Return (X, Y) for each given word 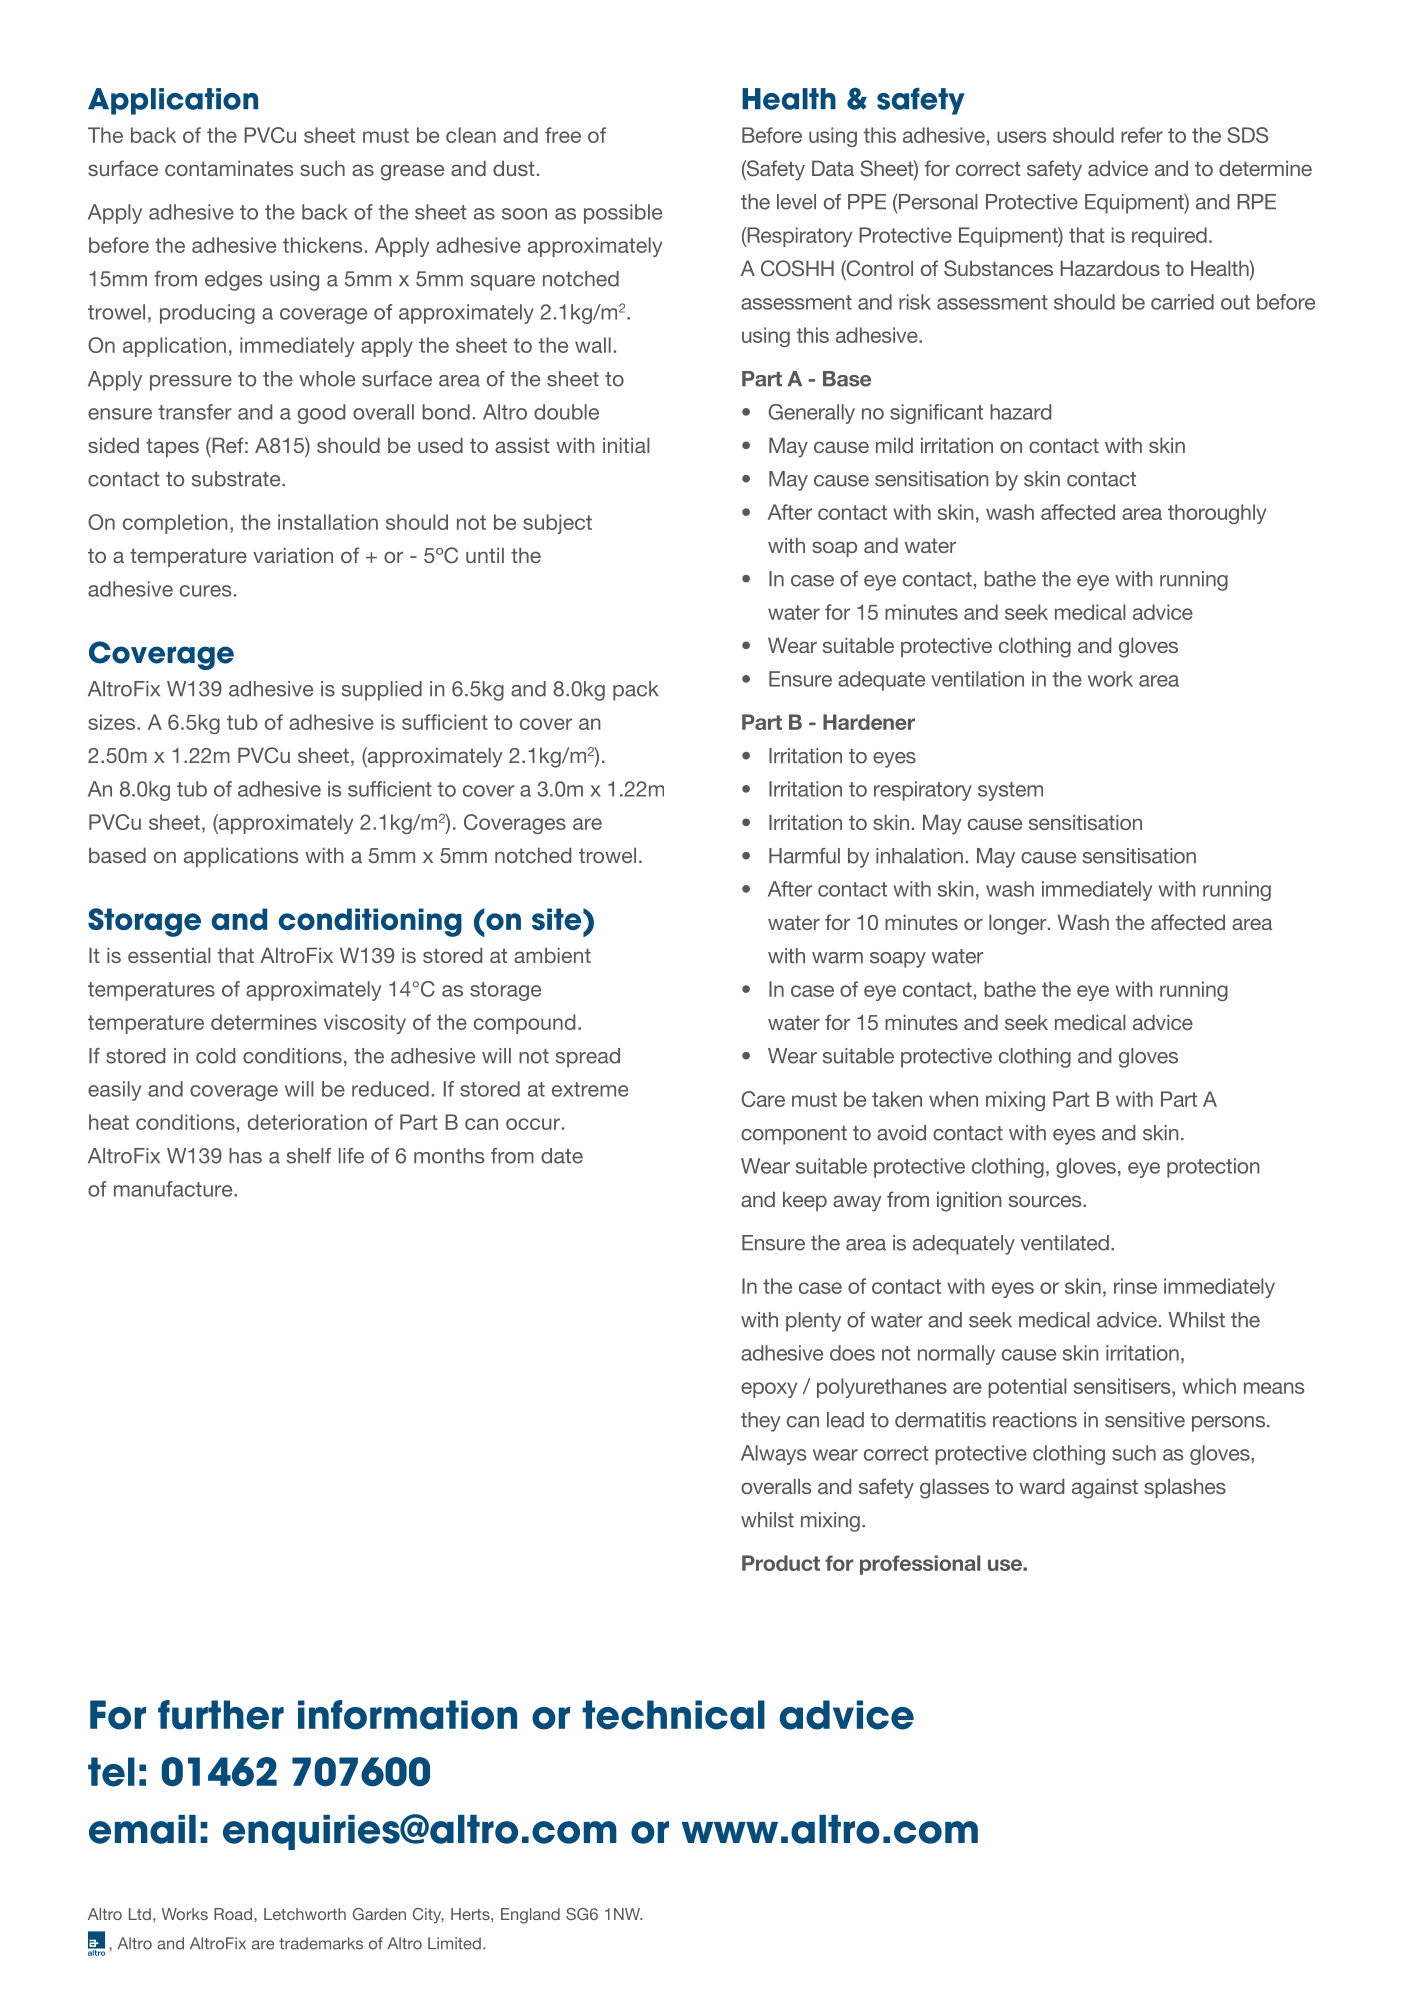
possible (623, 214)
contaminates (229, 168)
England (530, 1916)
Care (763, 1099)
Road (234, 1914)
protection (1213, 1168)
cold (215, 1056)
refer (1142, 135)
